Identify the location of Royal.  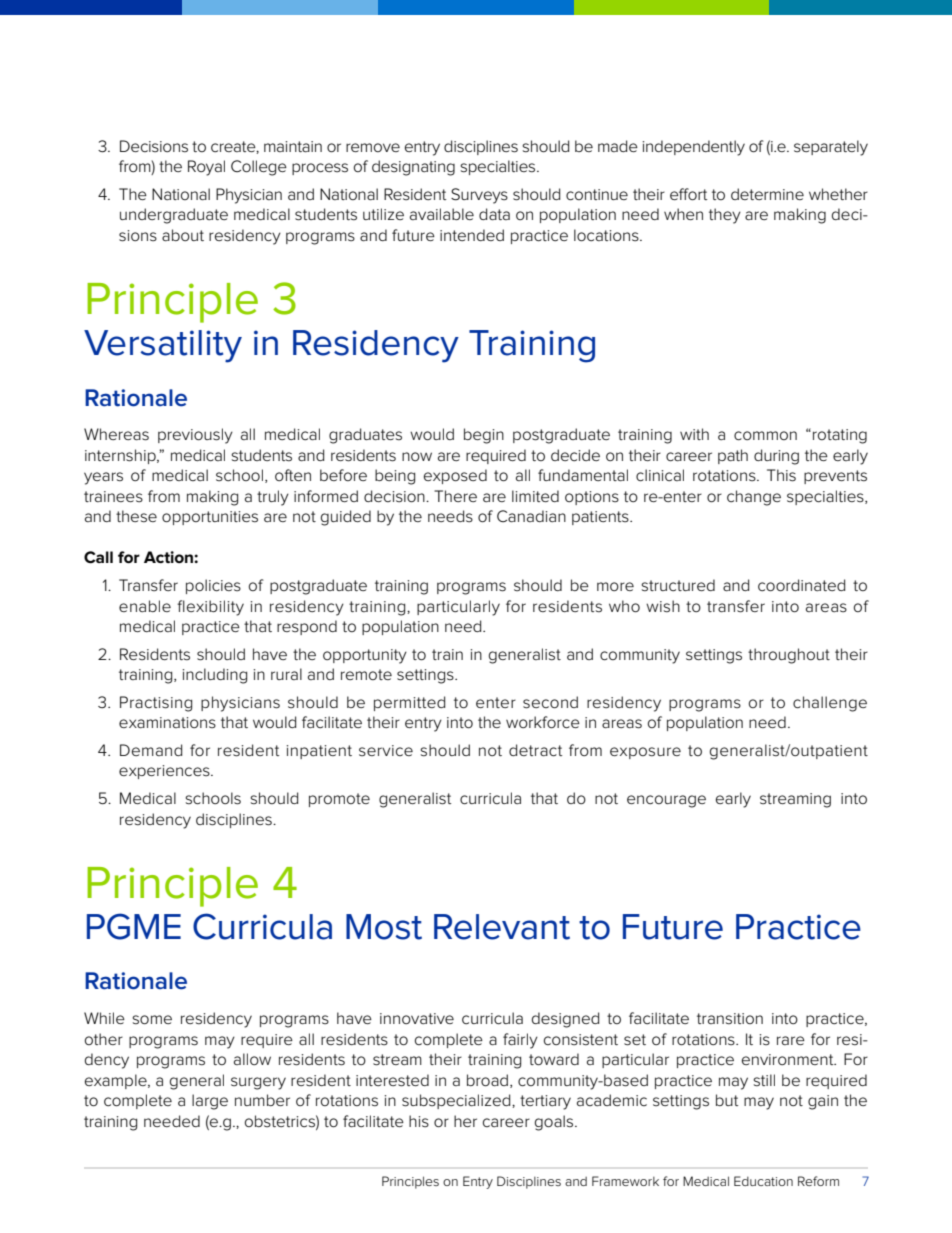
(206, 168).
